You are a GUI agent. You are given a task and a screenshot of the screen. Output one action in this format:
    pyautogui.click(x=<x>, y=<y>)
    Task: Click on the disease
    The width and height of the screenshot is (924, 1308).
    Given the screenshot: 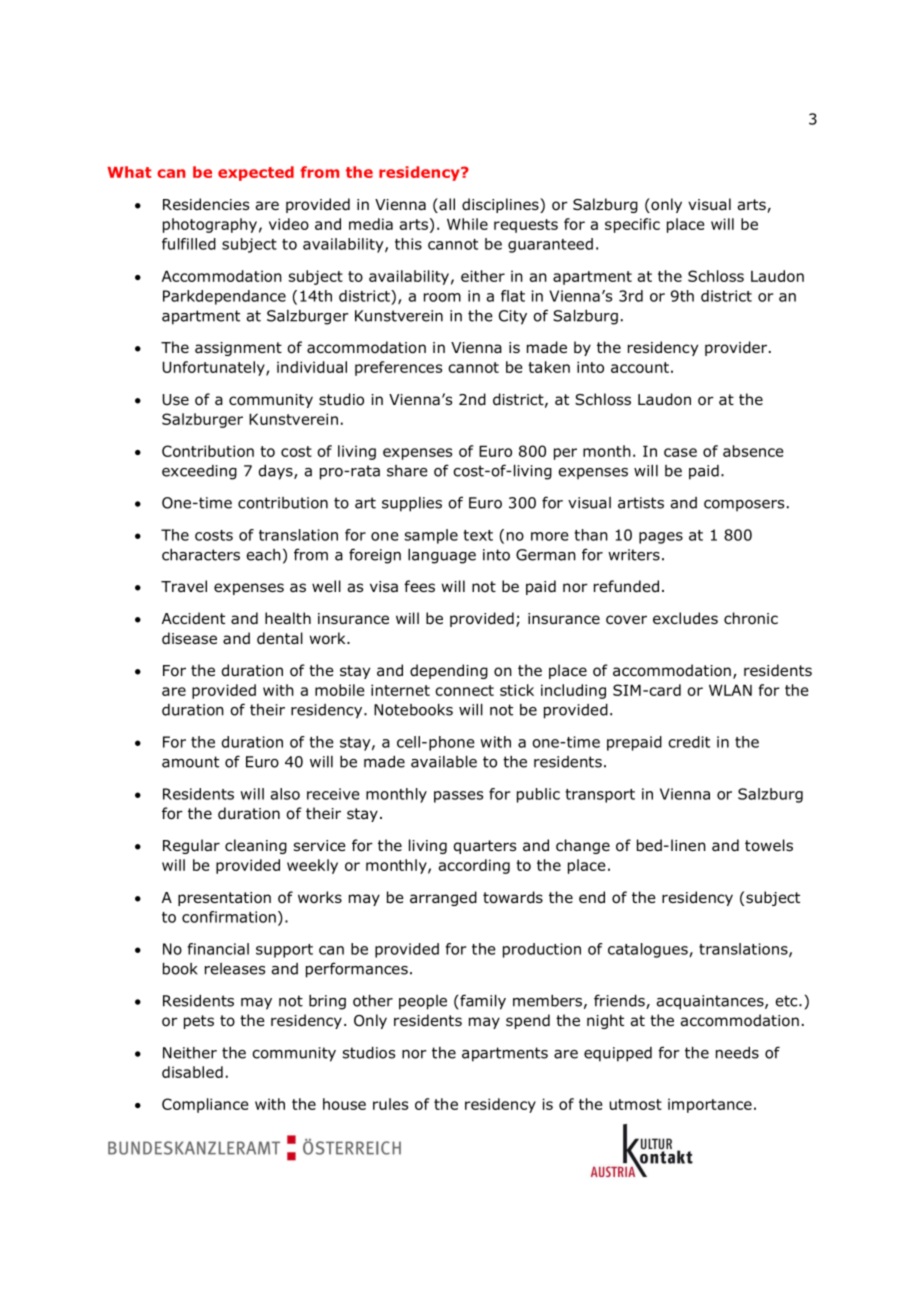 What is the action you would take?
    pyautogui.click(x=189, y=638)
